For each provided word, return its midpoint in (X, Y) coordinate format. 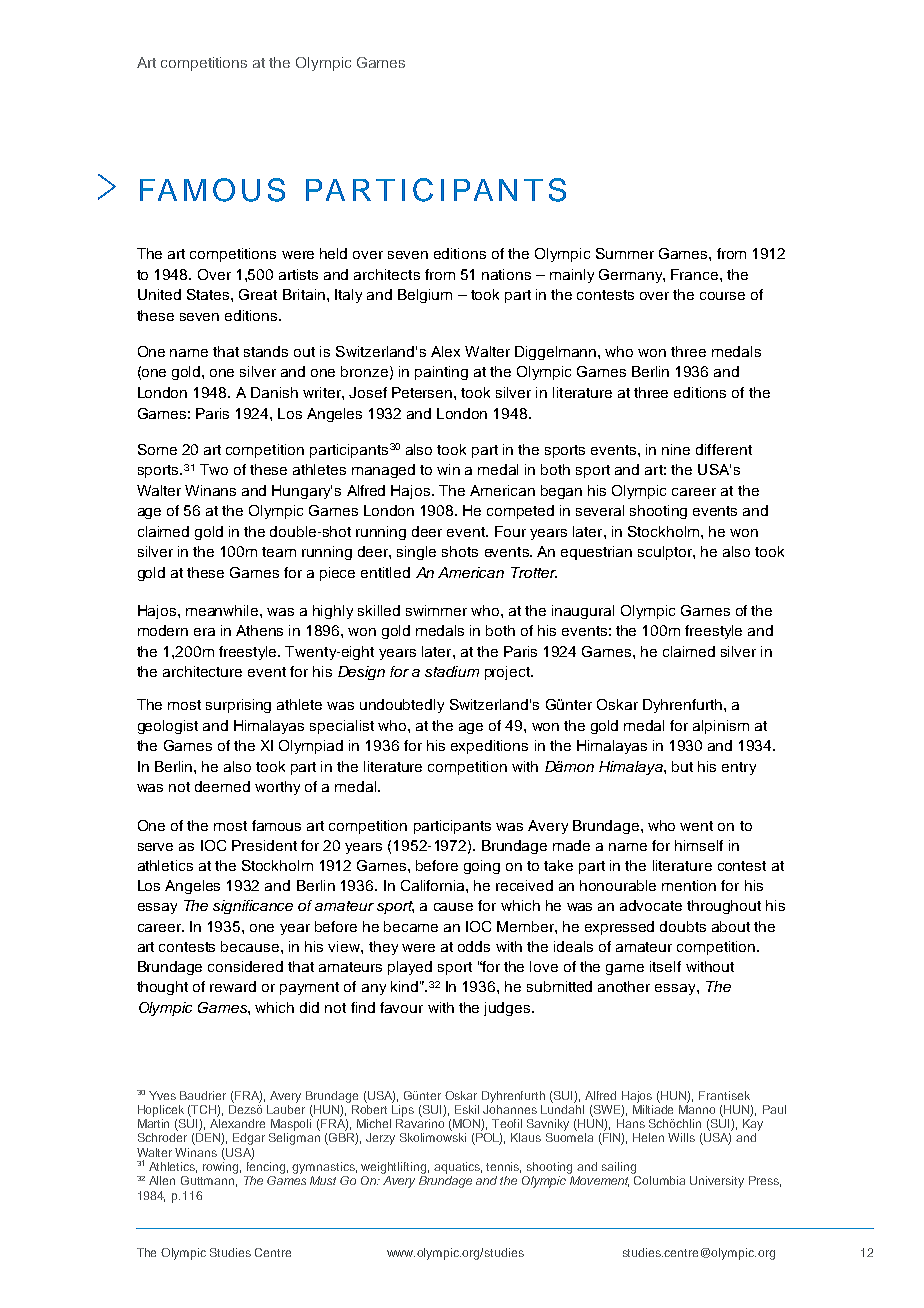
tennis (503, 1167)
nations (506, 274)
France (696, 274)
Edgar (249, 1139)
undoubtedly (402, 706)
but (682, 766)
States (209, 294)
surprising (238, 706)
